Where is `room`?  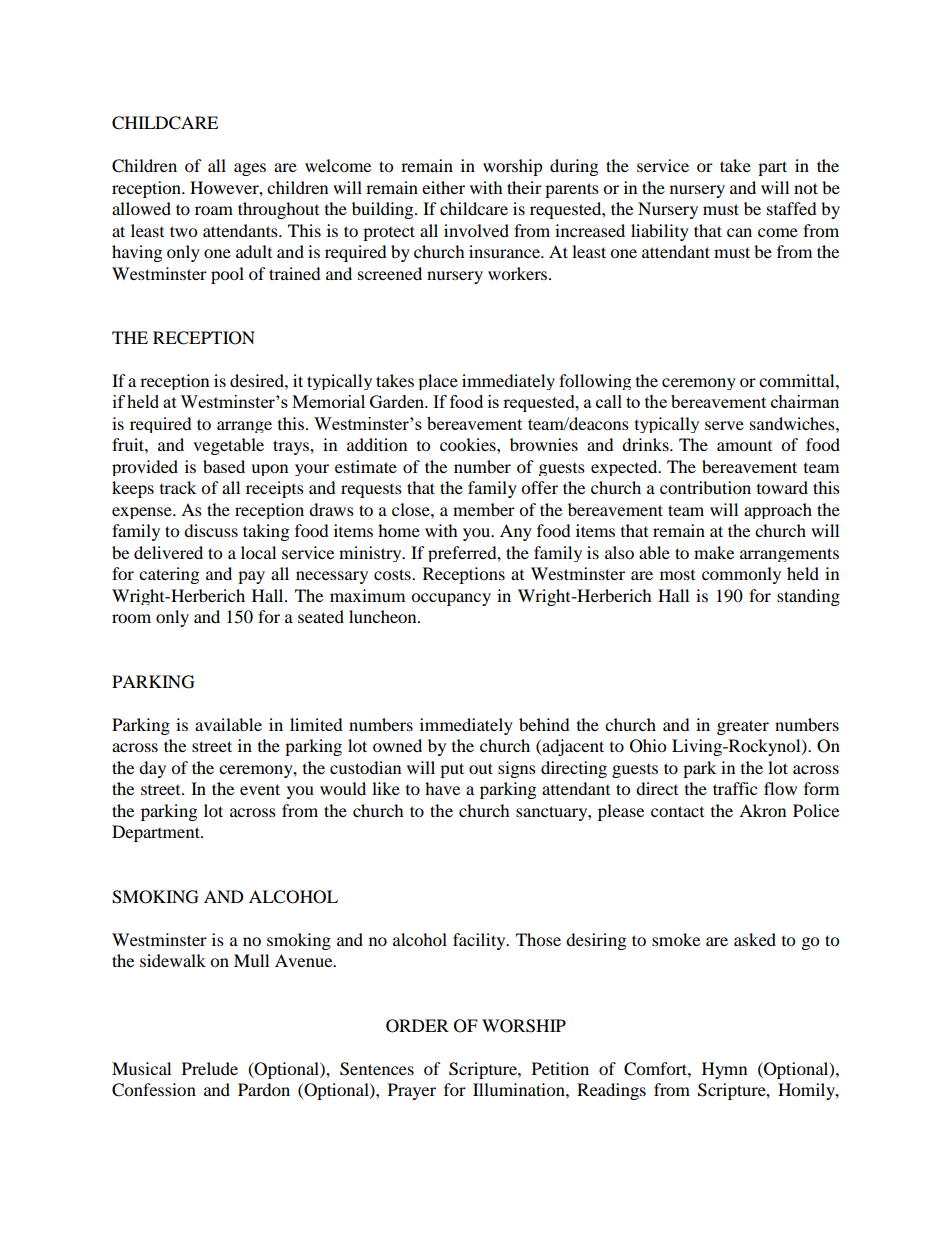
room is located at coordinates (131, 618).
